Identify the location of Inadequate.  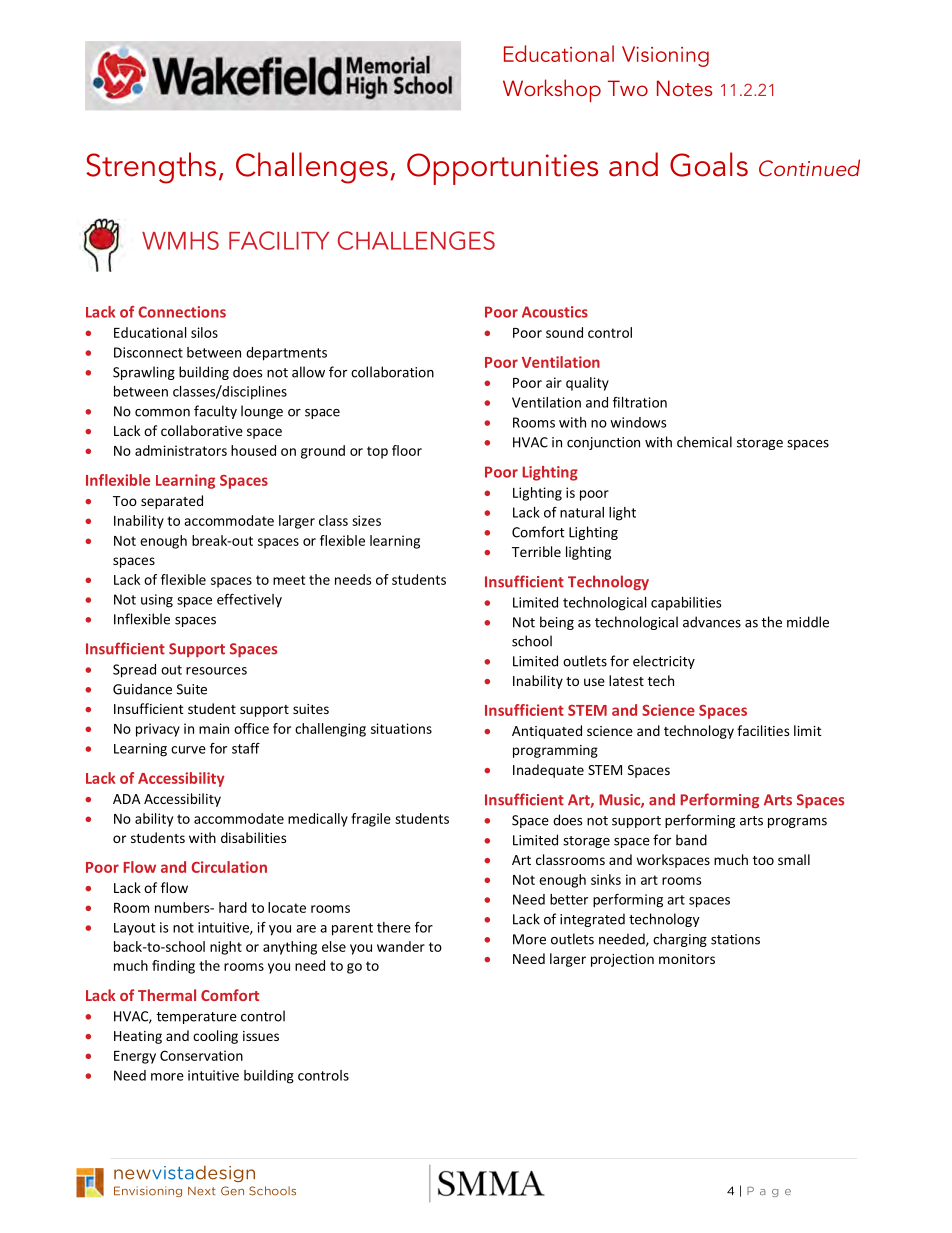
(548, 771).
